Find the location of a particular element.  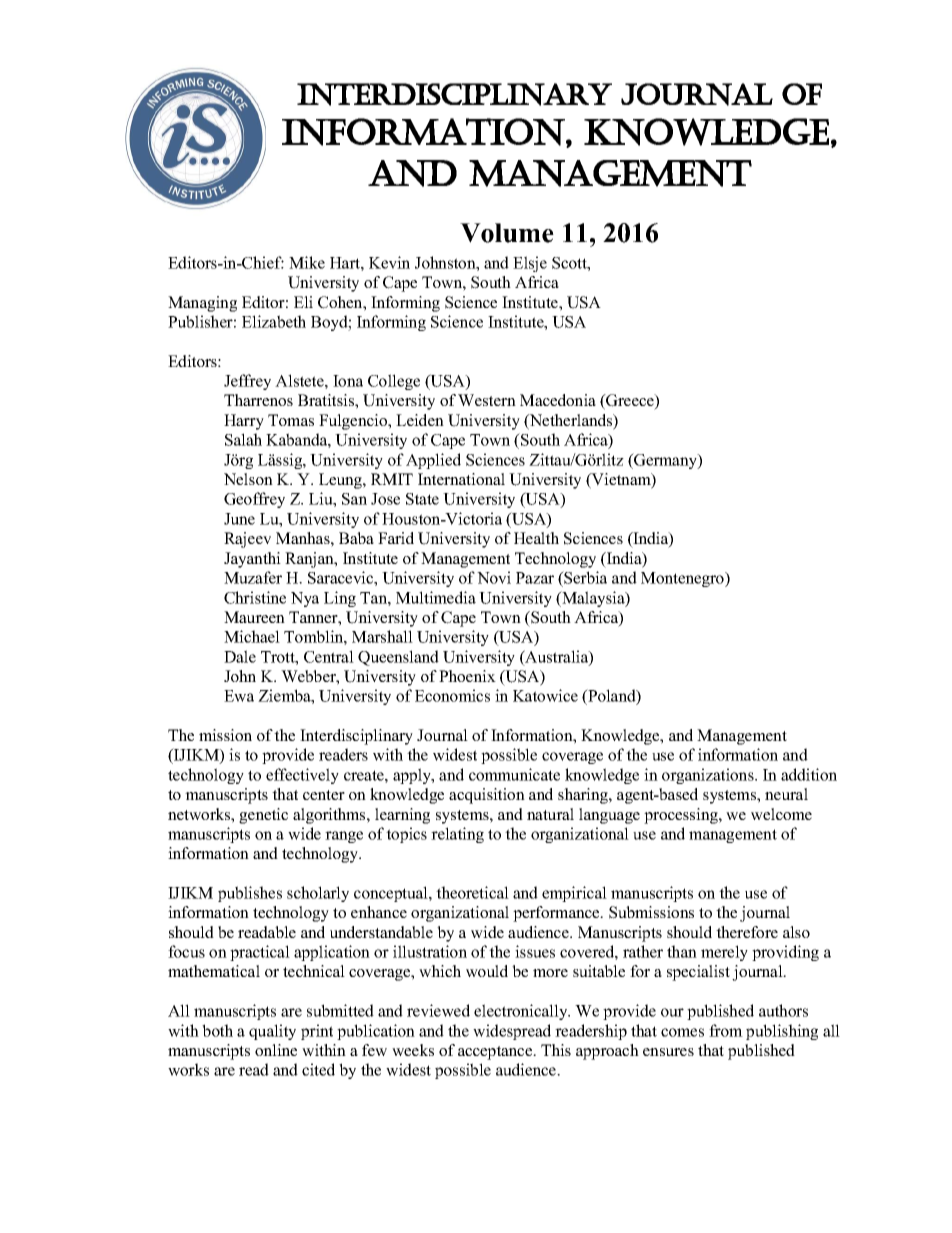

Volume is located at coordinates (507, 233).
